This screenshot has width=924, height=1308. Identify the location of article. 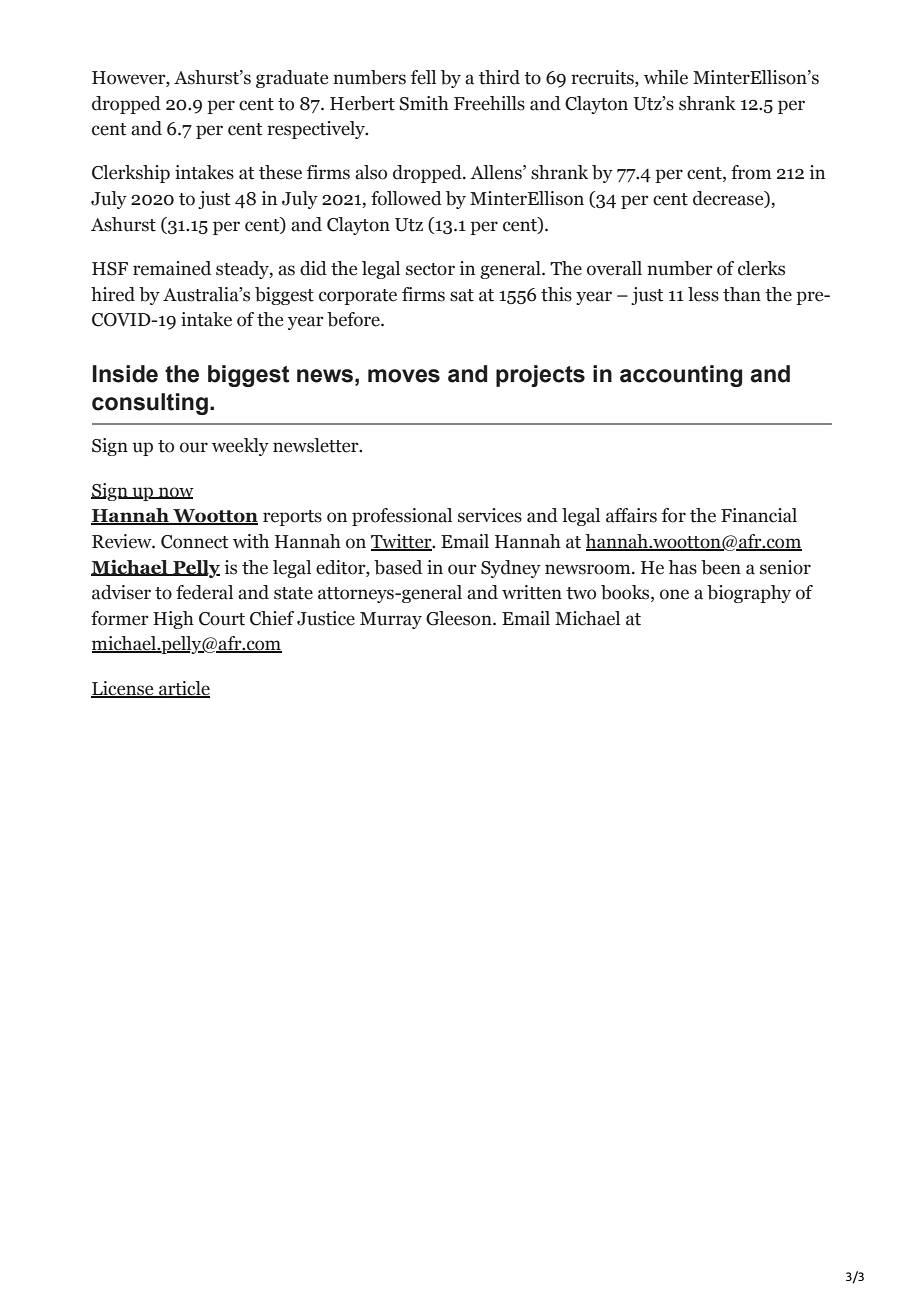
(183, 689).
